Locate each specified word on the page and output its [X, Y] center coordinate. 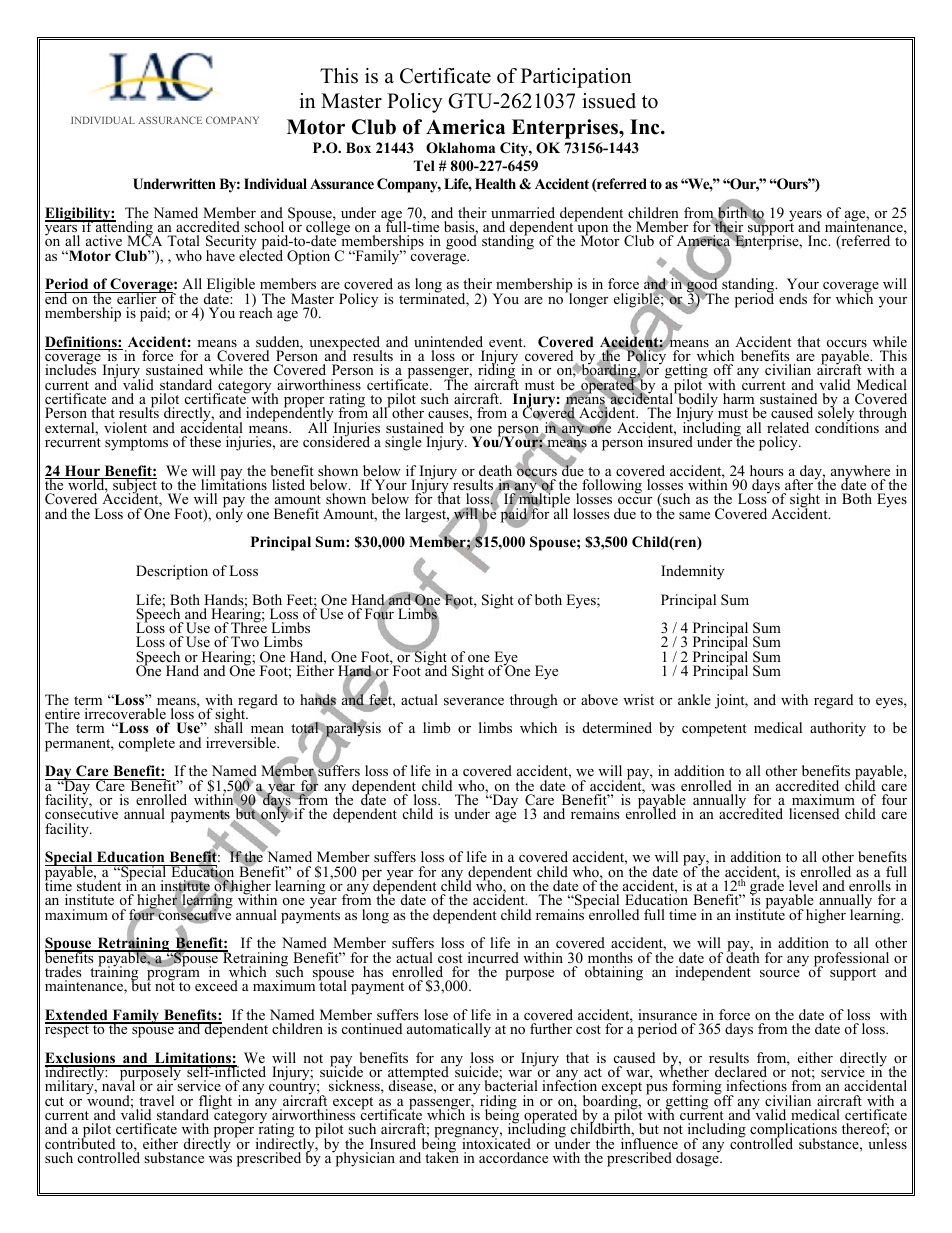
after [800, 484]
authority [838, 729]
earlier [137, 298]
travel [156, 1100]
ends [793, 298]
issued [609, 101]
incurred [493, 957]
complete [147, 744]
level [803, 885]
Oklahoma [460, 148]
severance [474, 701]
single [403, 443]
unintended [448, 341]
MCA [144, 240]
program [173, 976]
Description [172, 572]
